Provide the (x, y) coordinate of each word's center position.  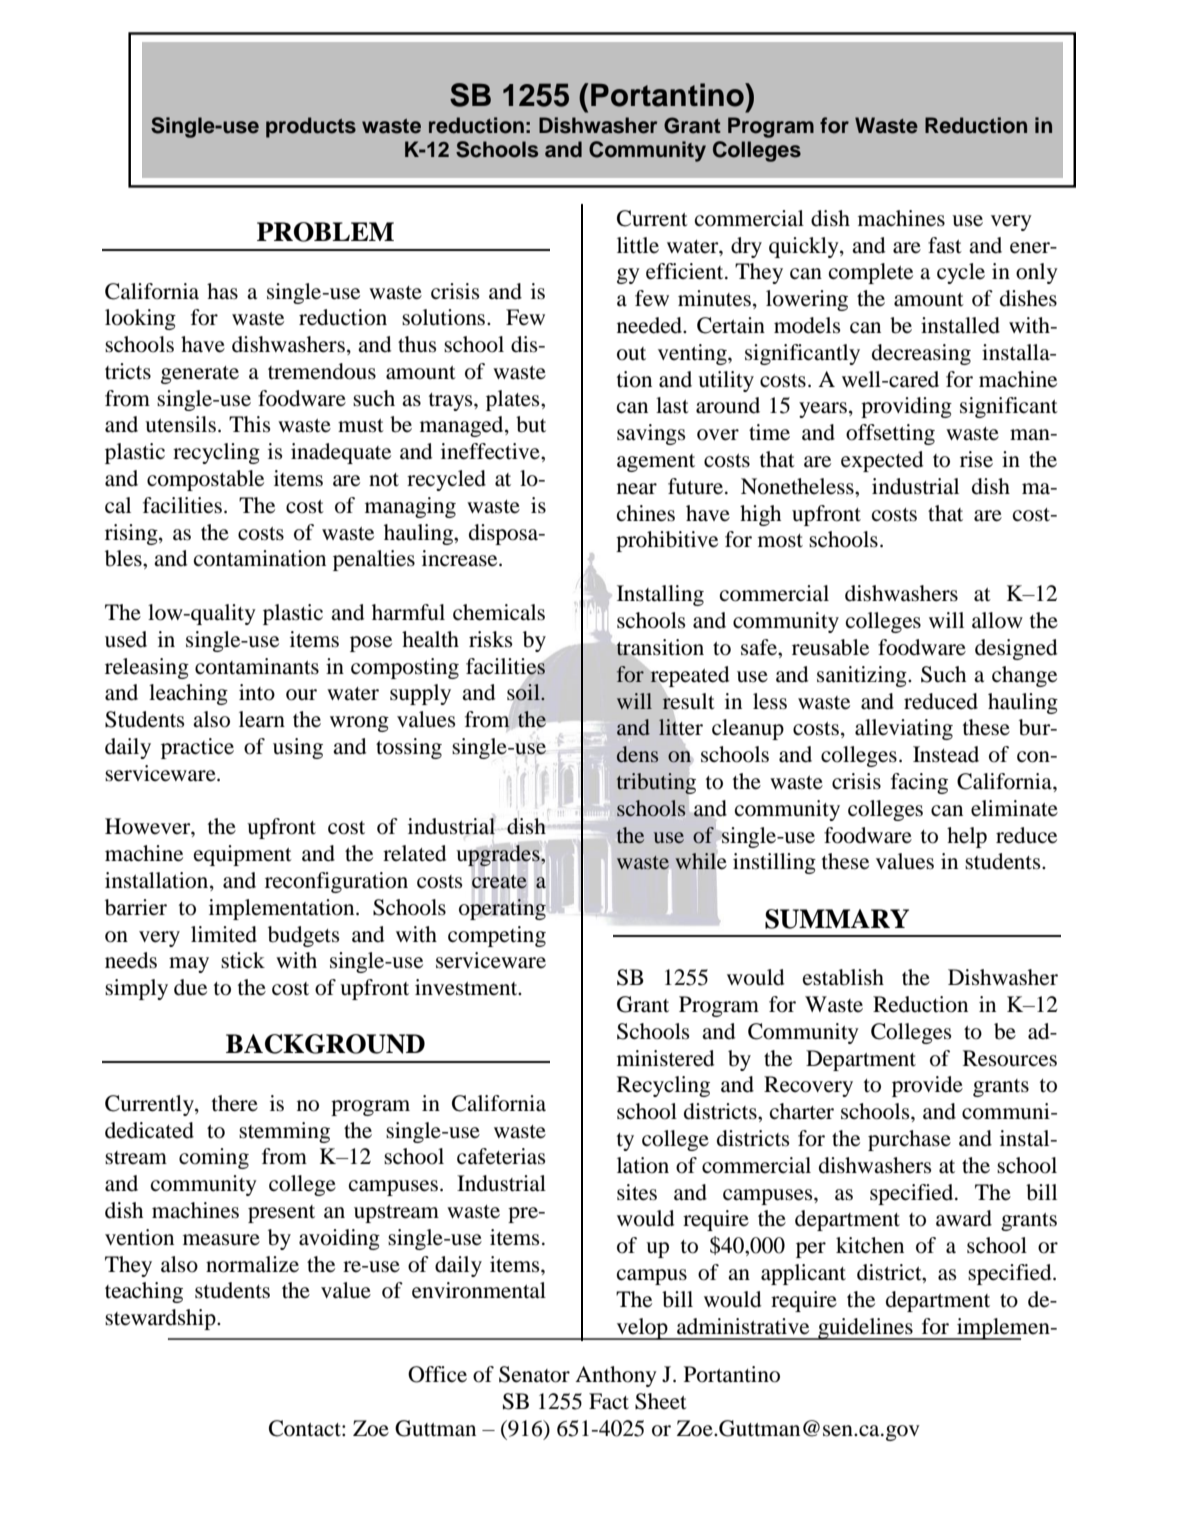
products (311, 127)
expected (882, 461)
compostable (205, 480)
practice (197, 748)
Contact (306, 1428)
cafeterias (501, 1156)
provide (927, 1086)
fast (945, 245)
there (235, 1103)
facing (919, 783)
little (638, 245)
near (637, 489)
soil (524, 692)
